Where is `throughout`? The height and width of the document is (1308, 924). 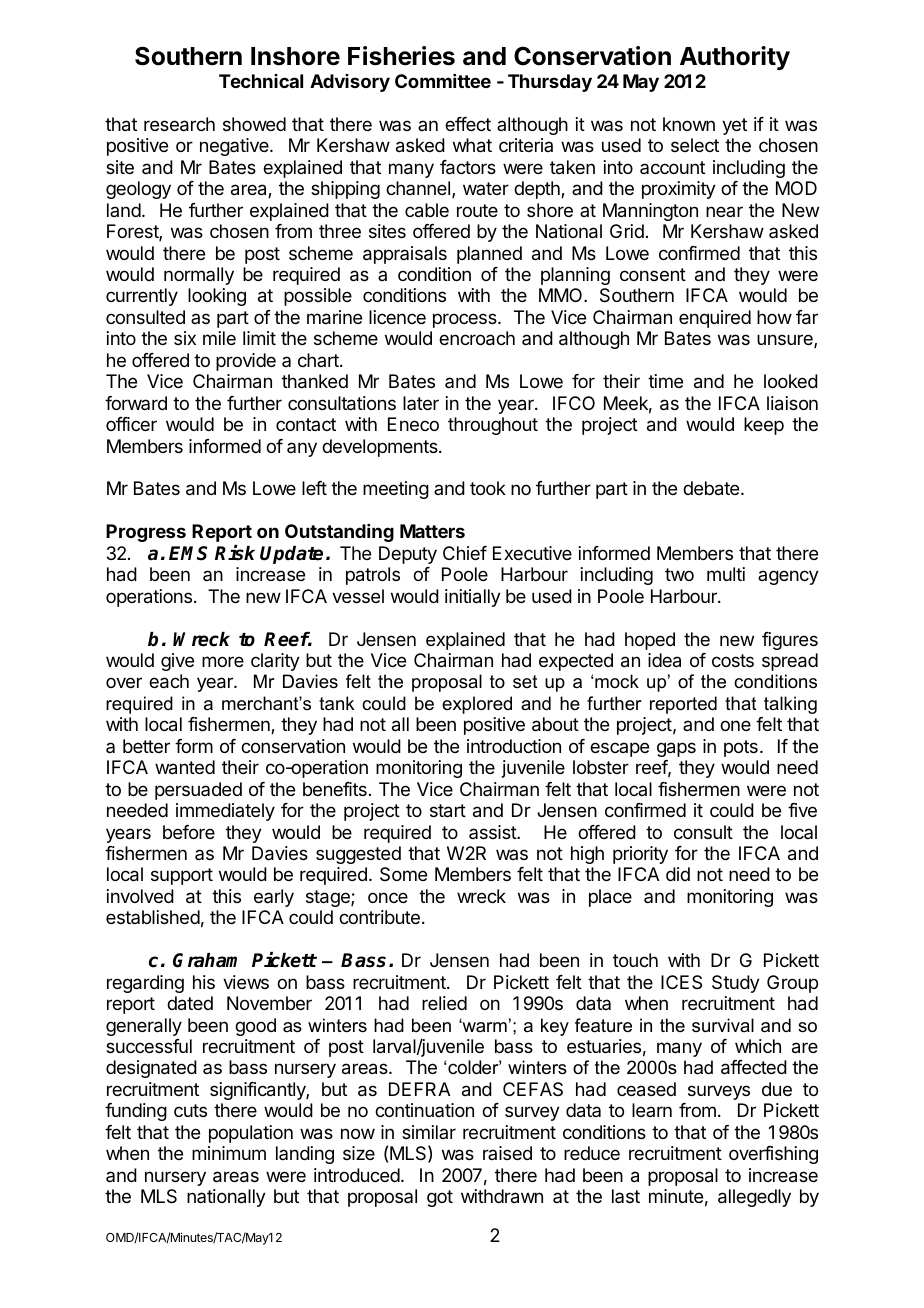
throughout is located at coordinates (493, 426).
